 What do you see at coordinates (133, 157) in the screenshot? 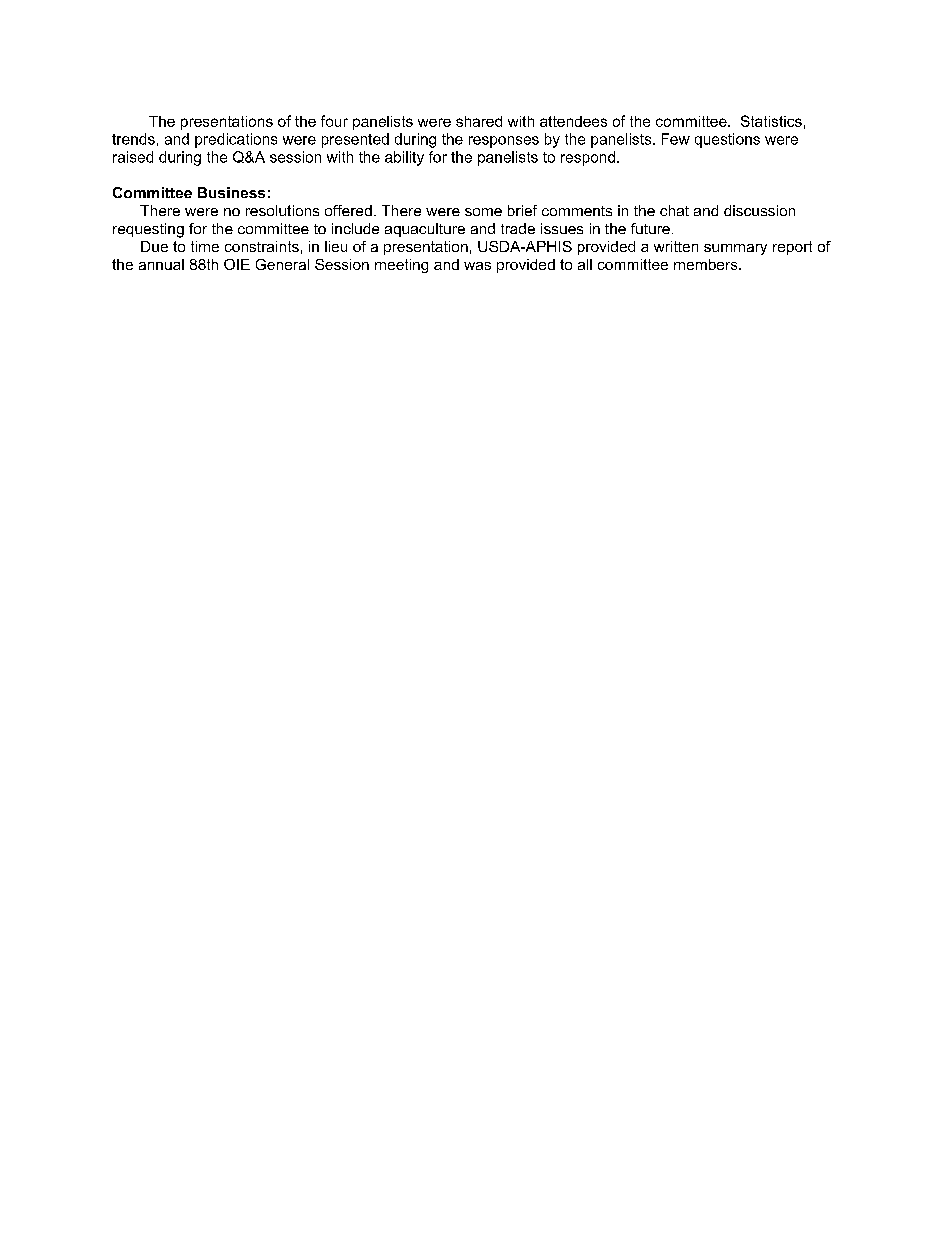
I see `raised` at bounding box center [133, 157].
